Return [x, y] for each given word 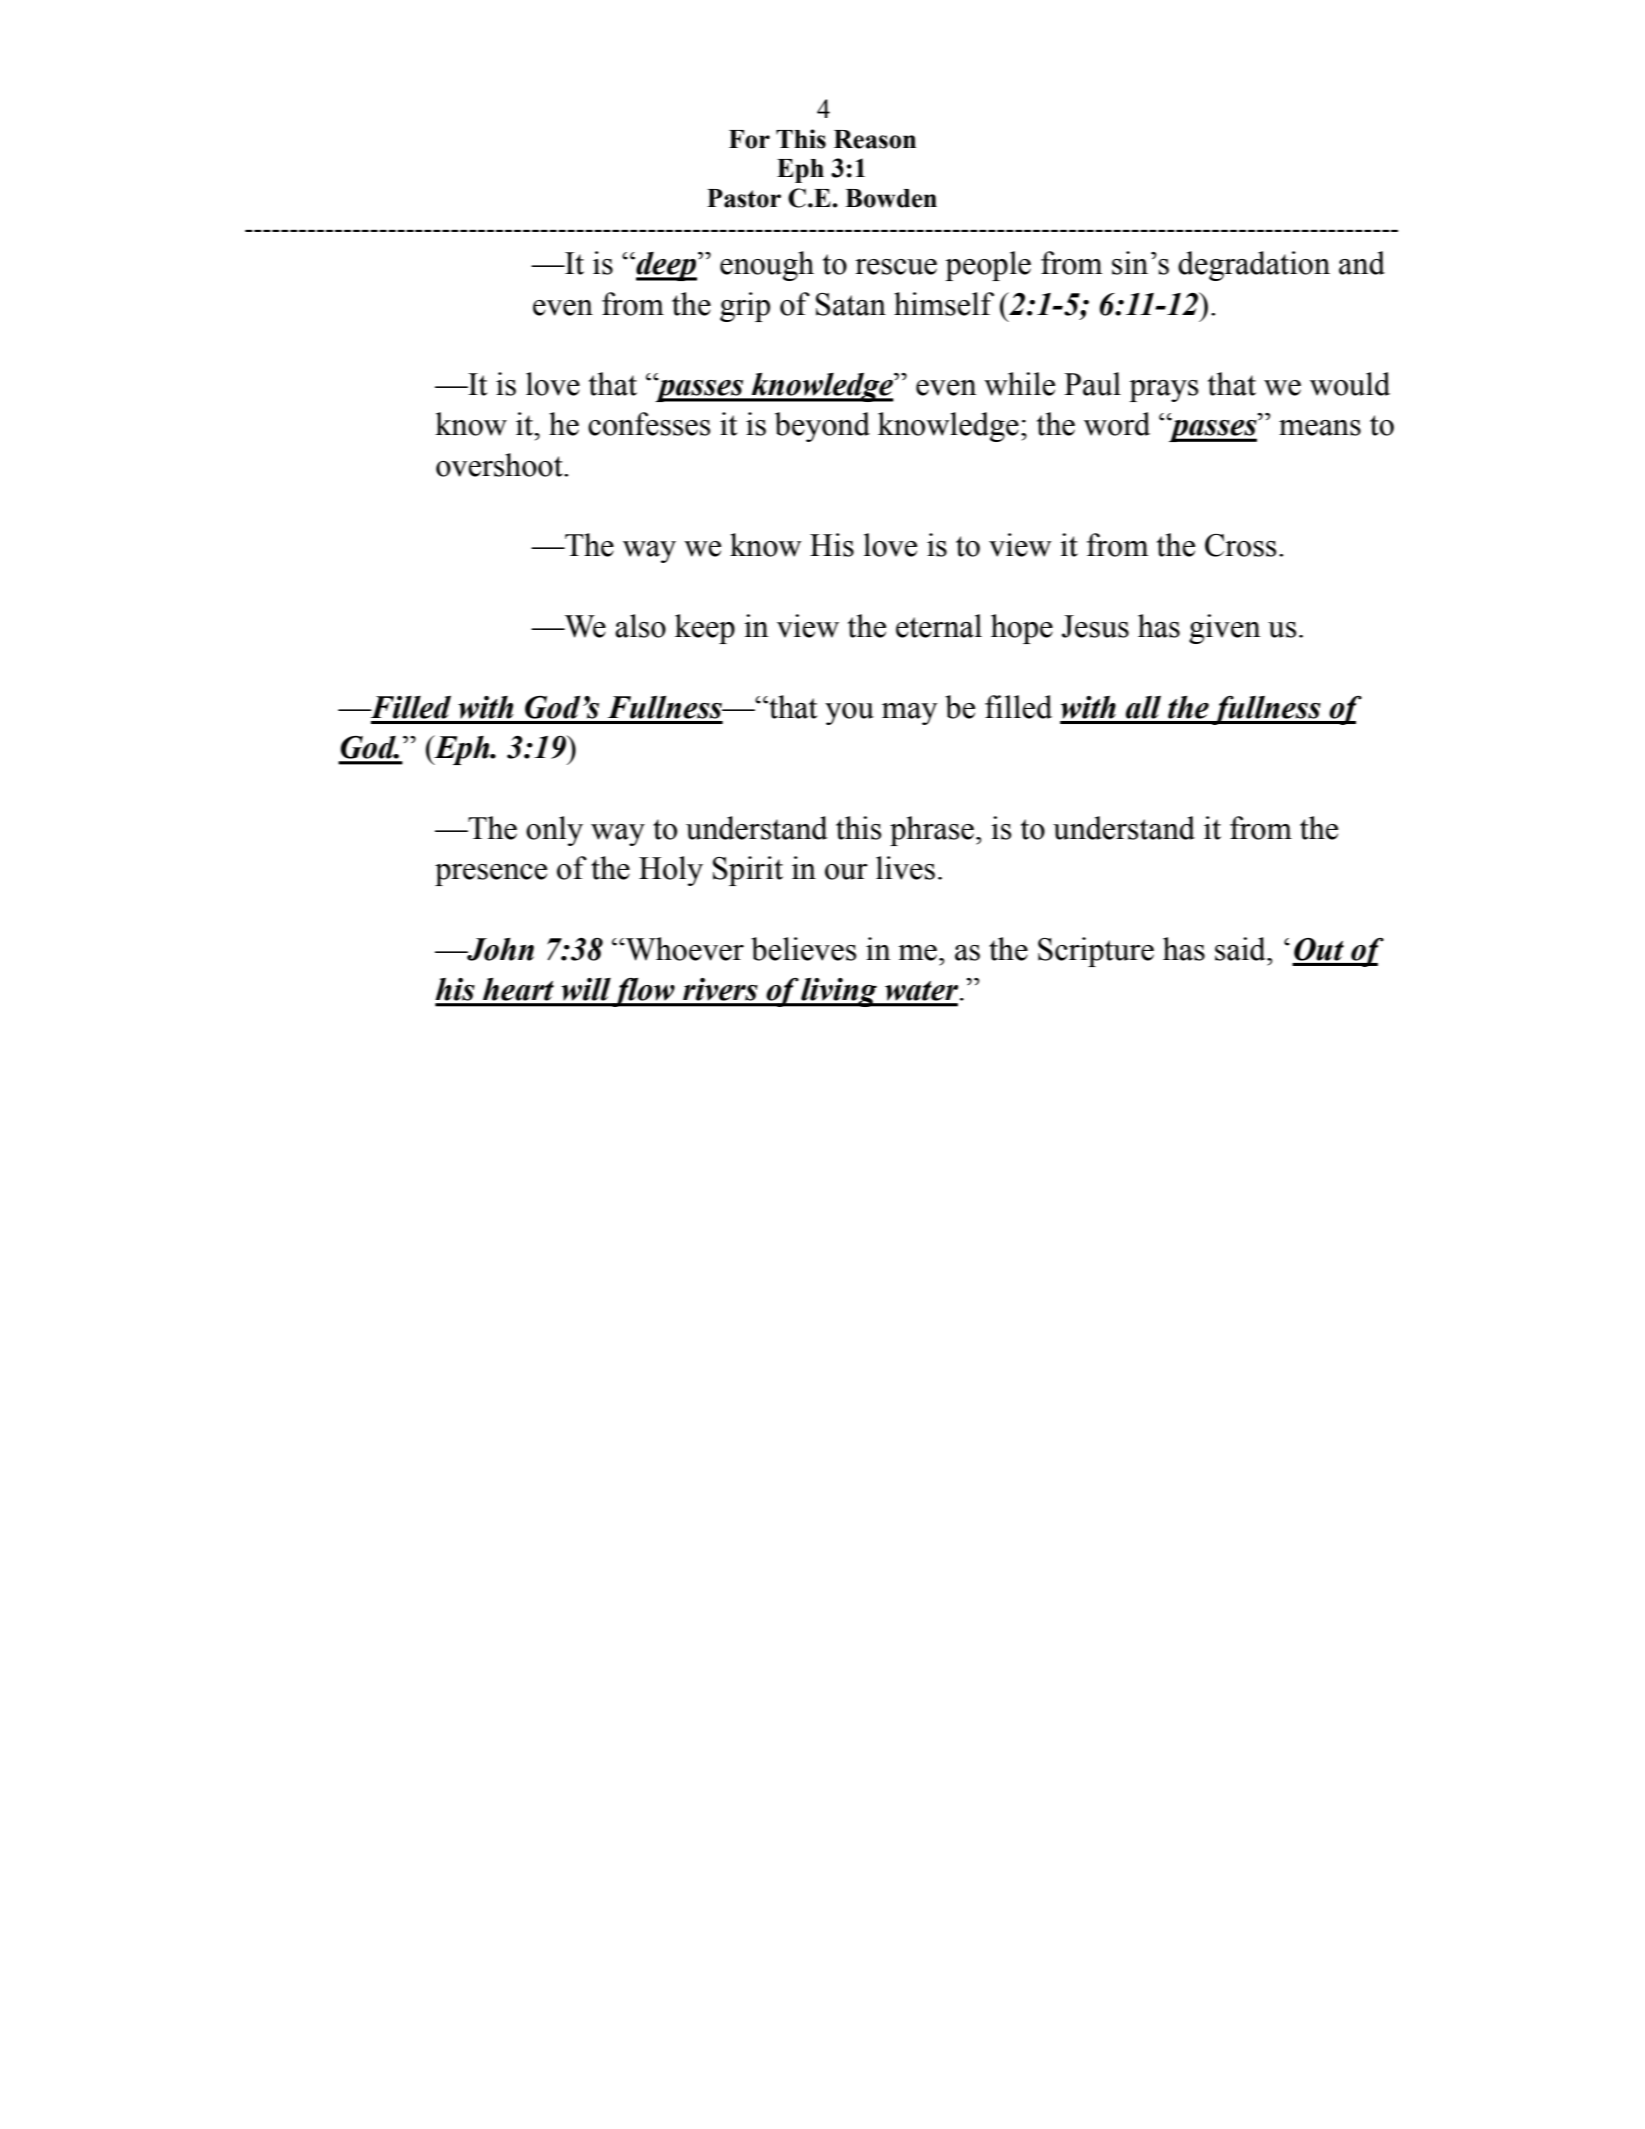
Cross [1240, 545]
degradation [1254, 266]
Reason [875, 139]
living [839, 992]
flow [644, 992]
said [1241, 949]
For [749, 139]
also [640, 626]
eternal [939, 626]
